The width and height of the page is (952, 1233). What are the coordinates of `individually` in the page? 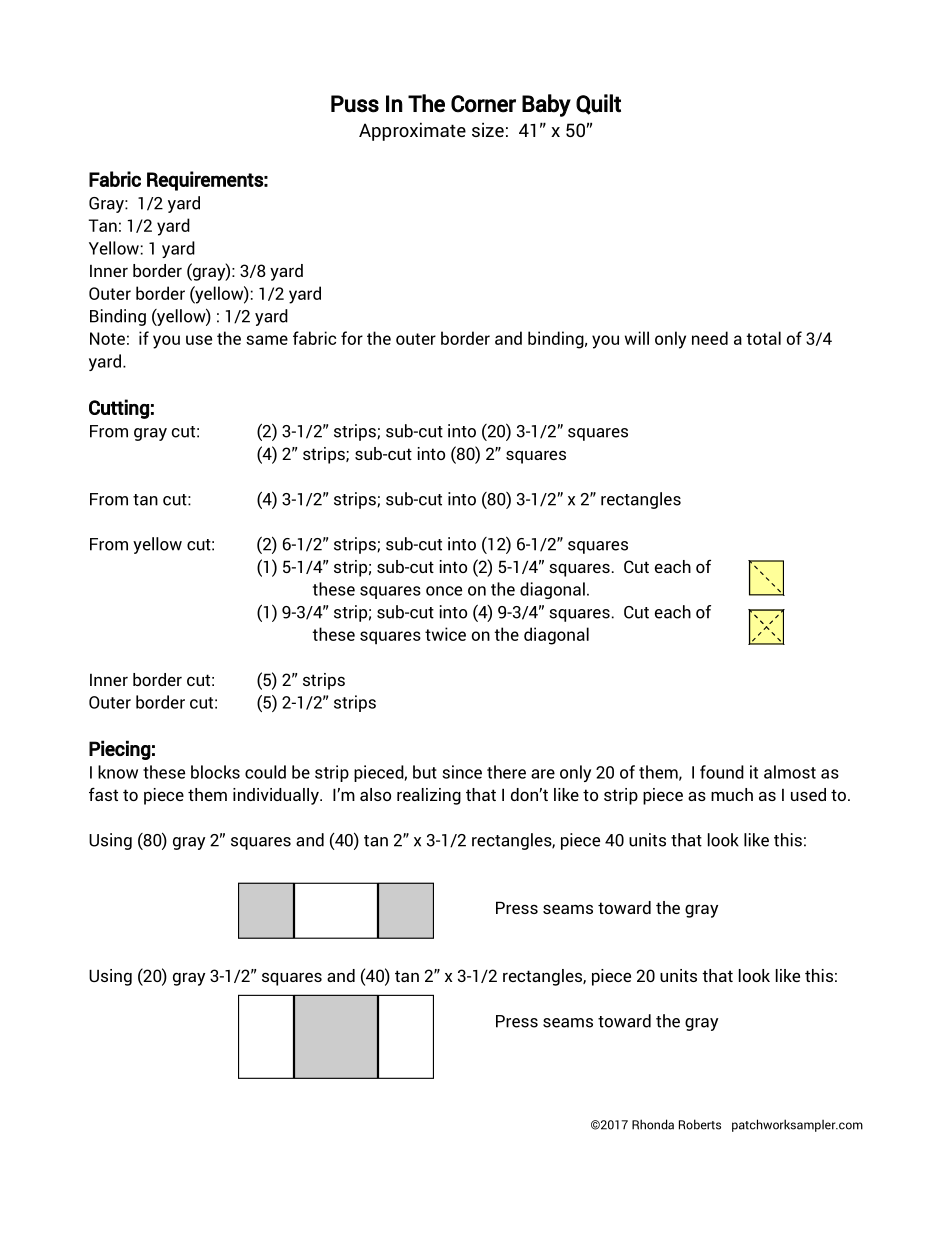 It's located at (277, 796).
